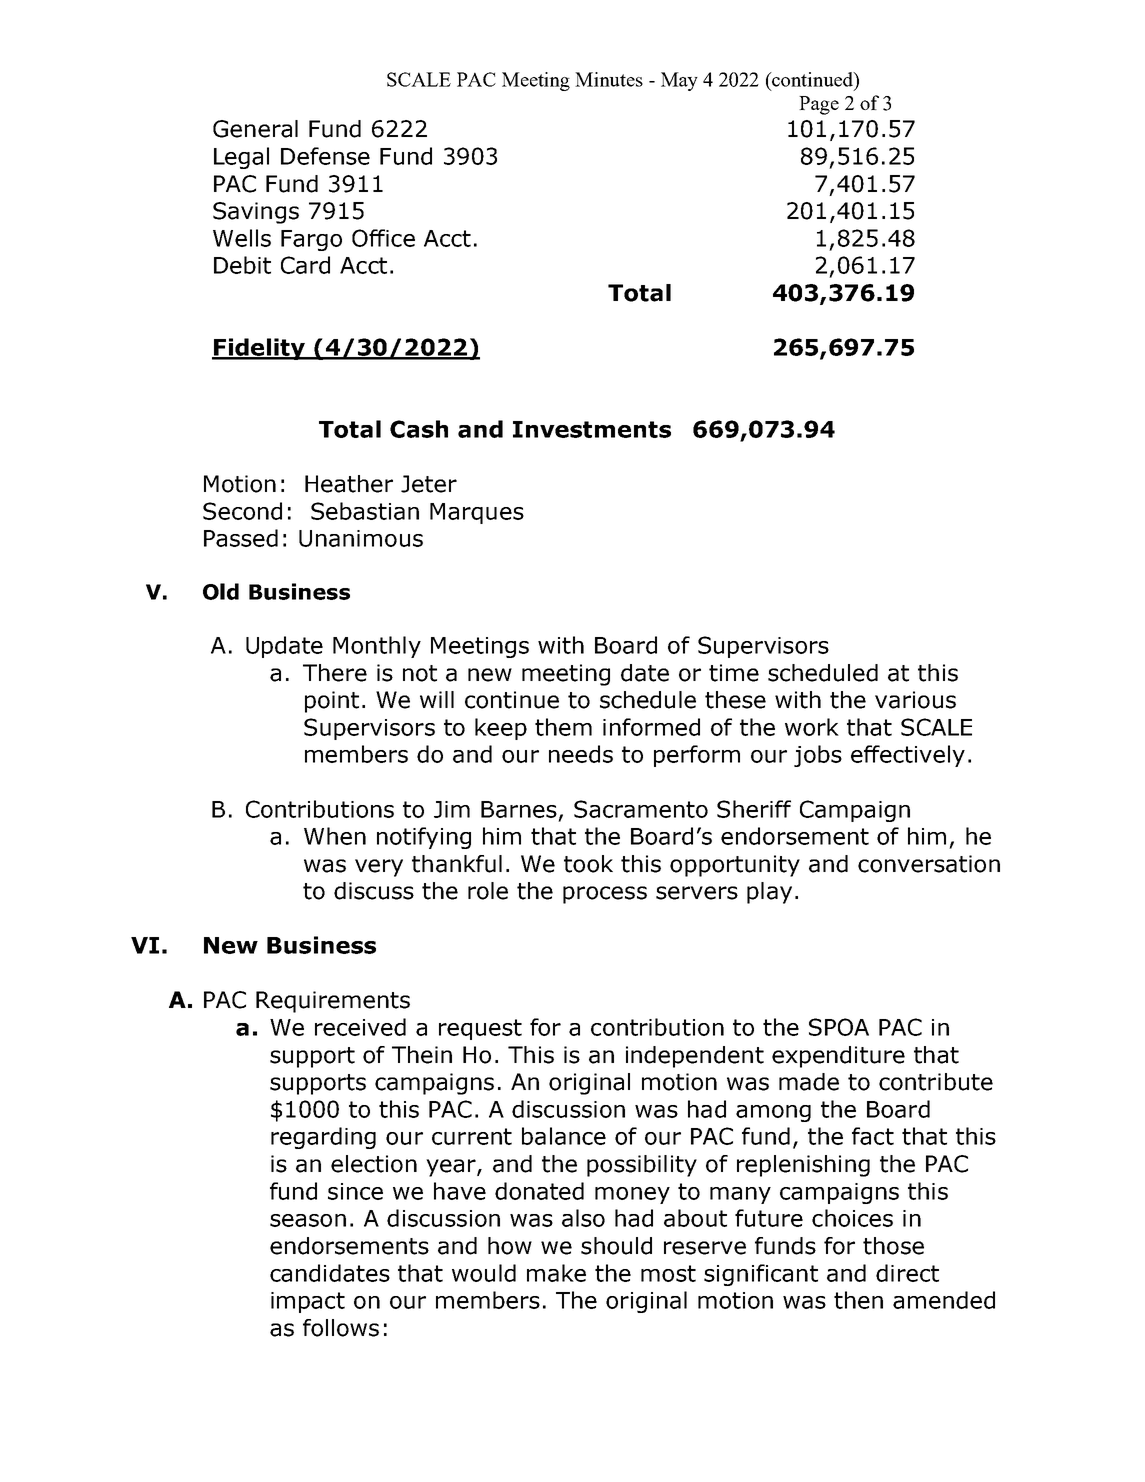 This screenshot has width=1145, height=1482. I want to click on Page, so click(819, 105).
